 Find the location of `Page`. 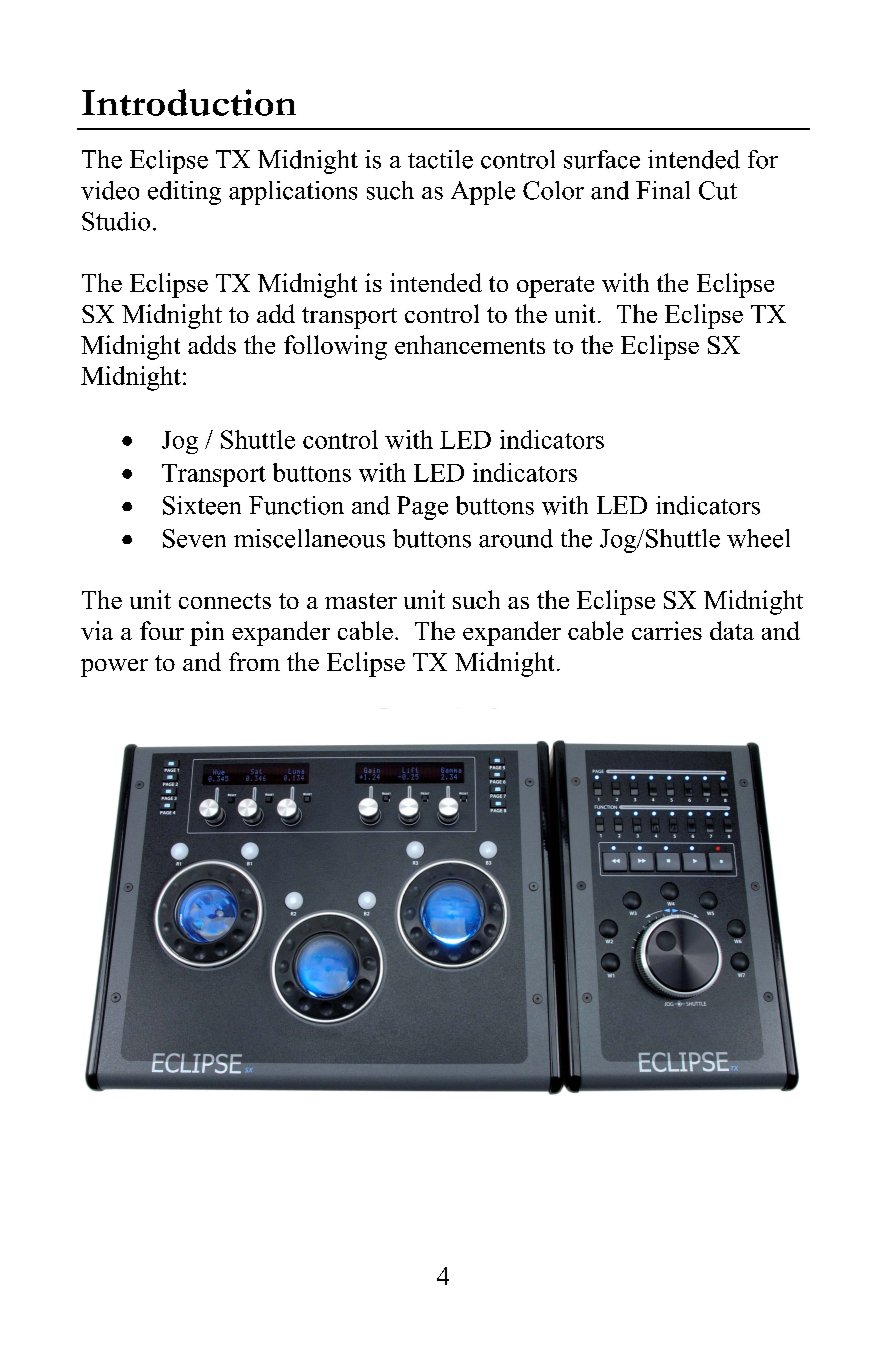

Page is located at coordinates (422, 508).
